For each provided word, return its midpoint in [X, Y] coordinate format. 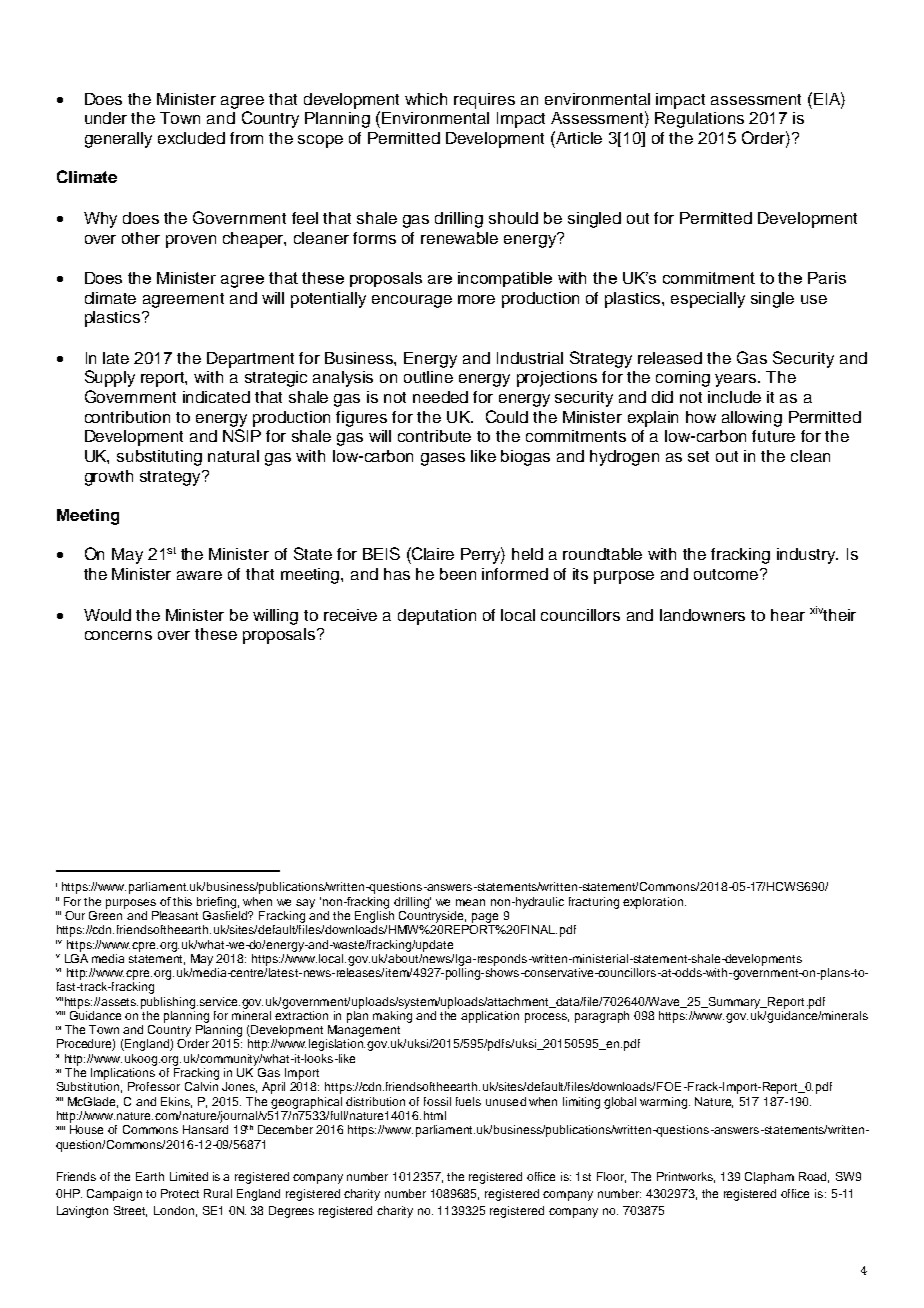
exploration [654, 903]
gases [443, 459]
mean [470, 902]
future [773, 436]
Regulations [699, 120]
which [426, 99]
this [182, 901]
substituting [159, 458]
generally [118, 140]
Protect [180, 1193]
